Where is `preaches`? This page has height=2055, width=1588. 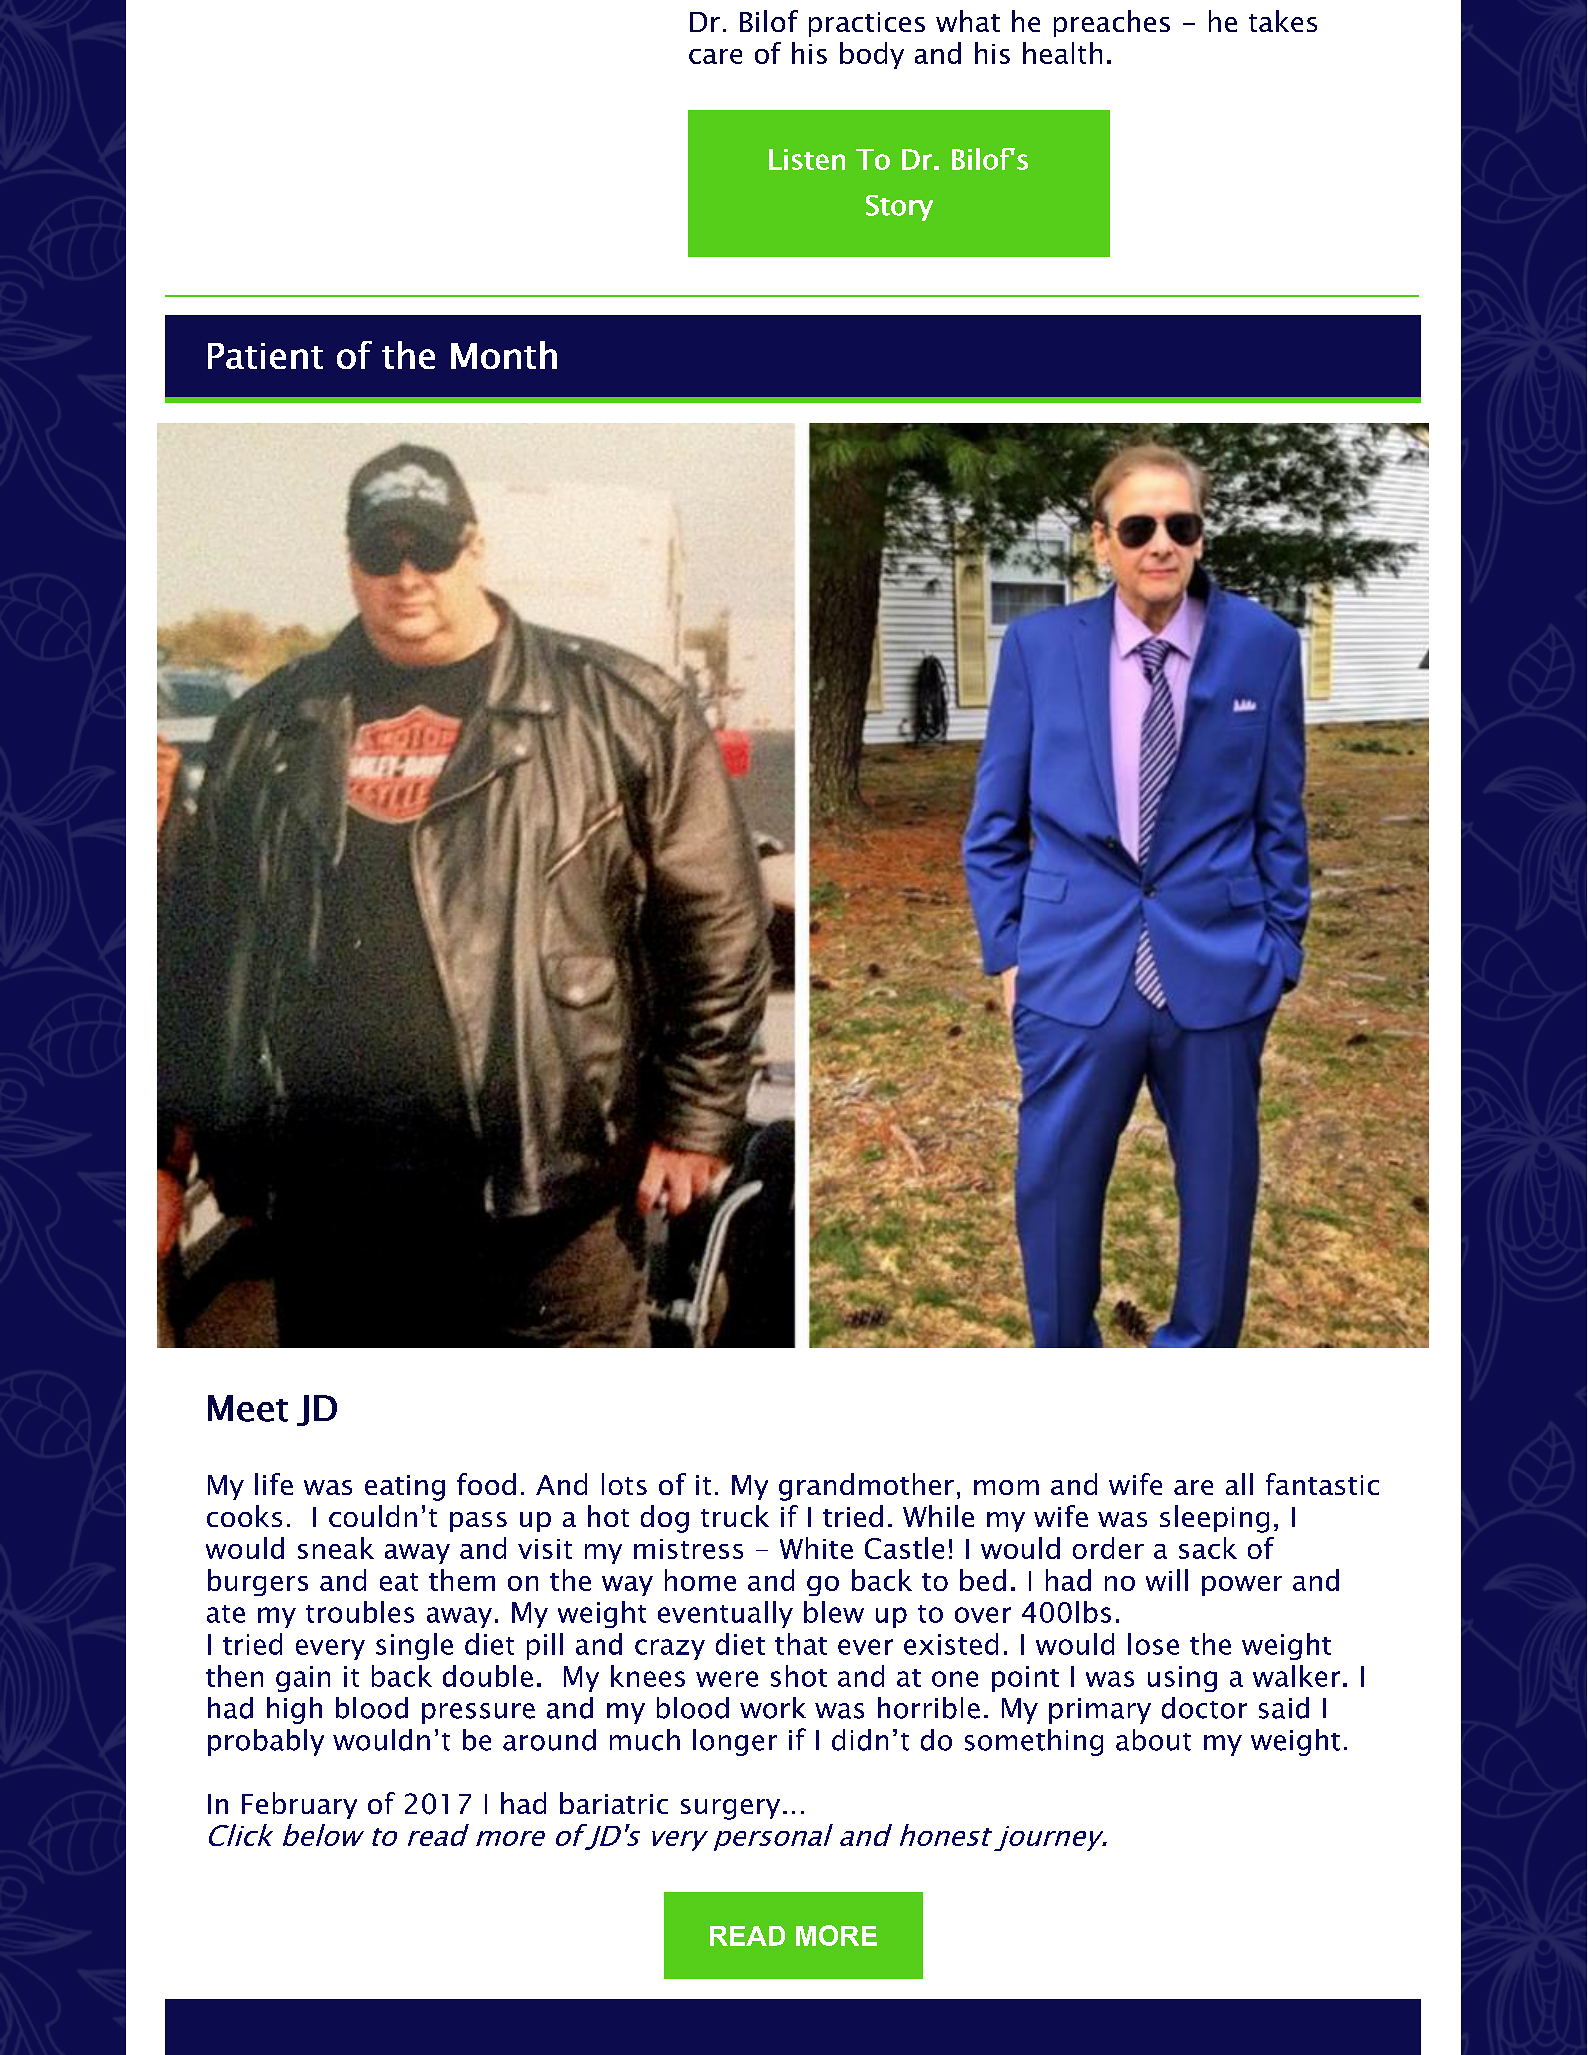 preaches is located at coordinates (1112, 23).
